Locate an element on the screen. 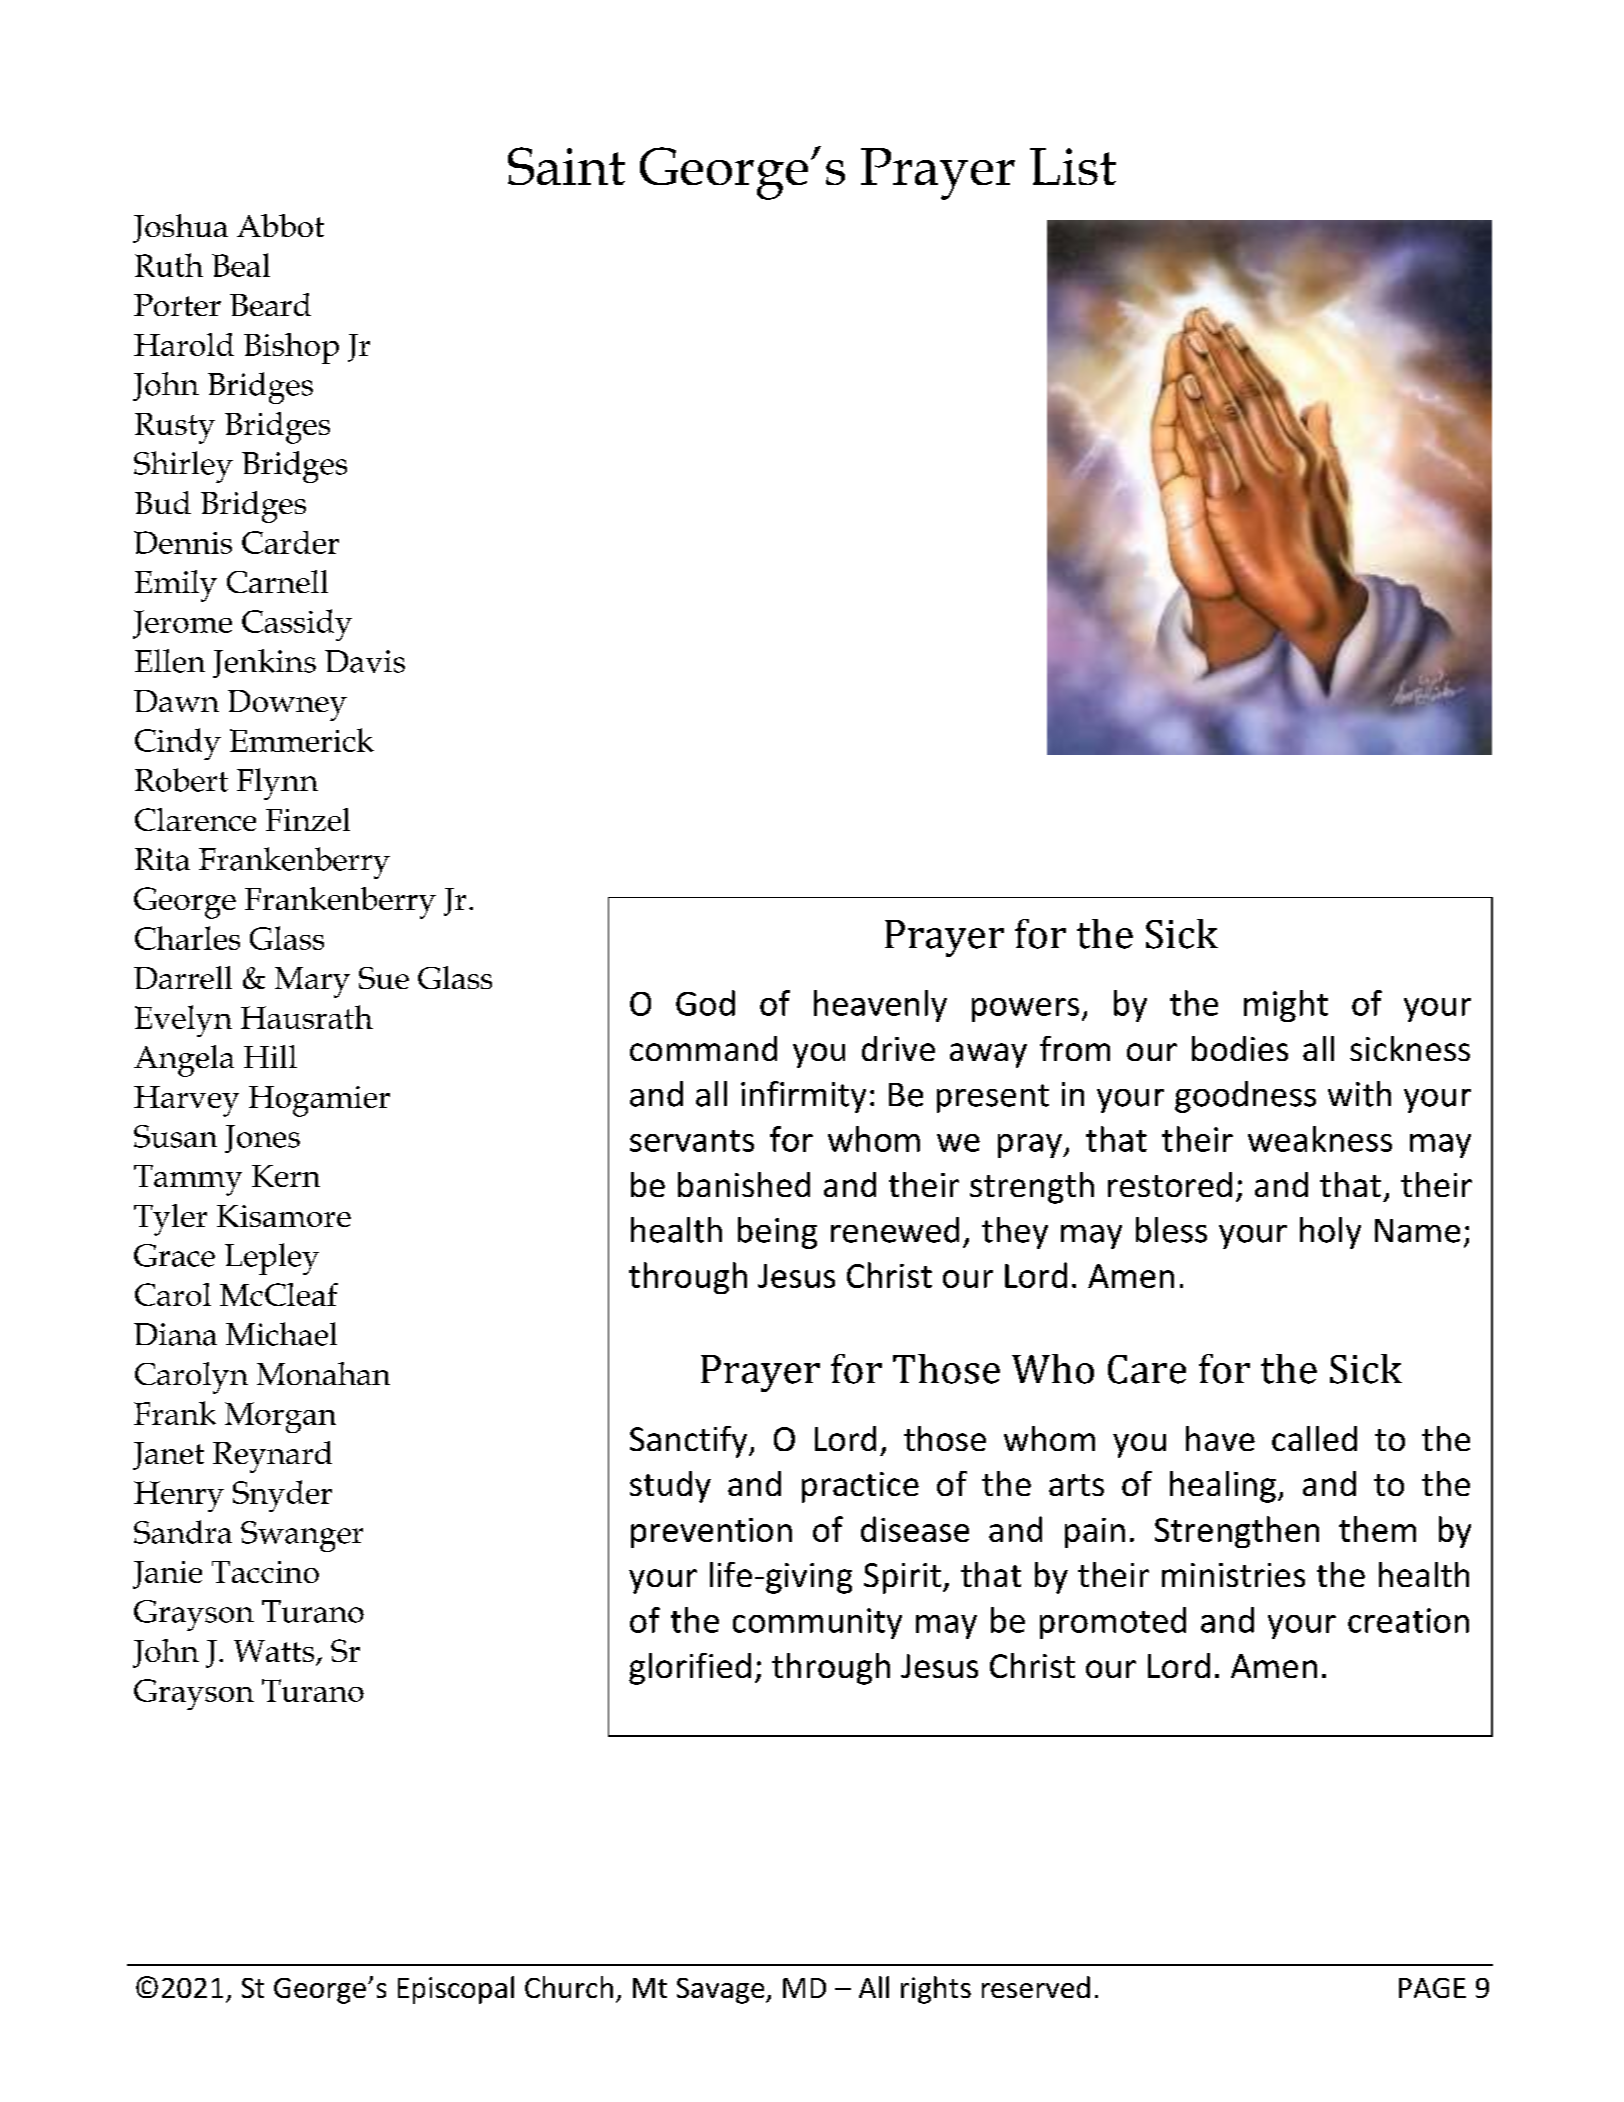 The image size is (1624, 2102). List is located at coordinates (1073, 166).
